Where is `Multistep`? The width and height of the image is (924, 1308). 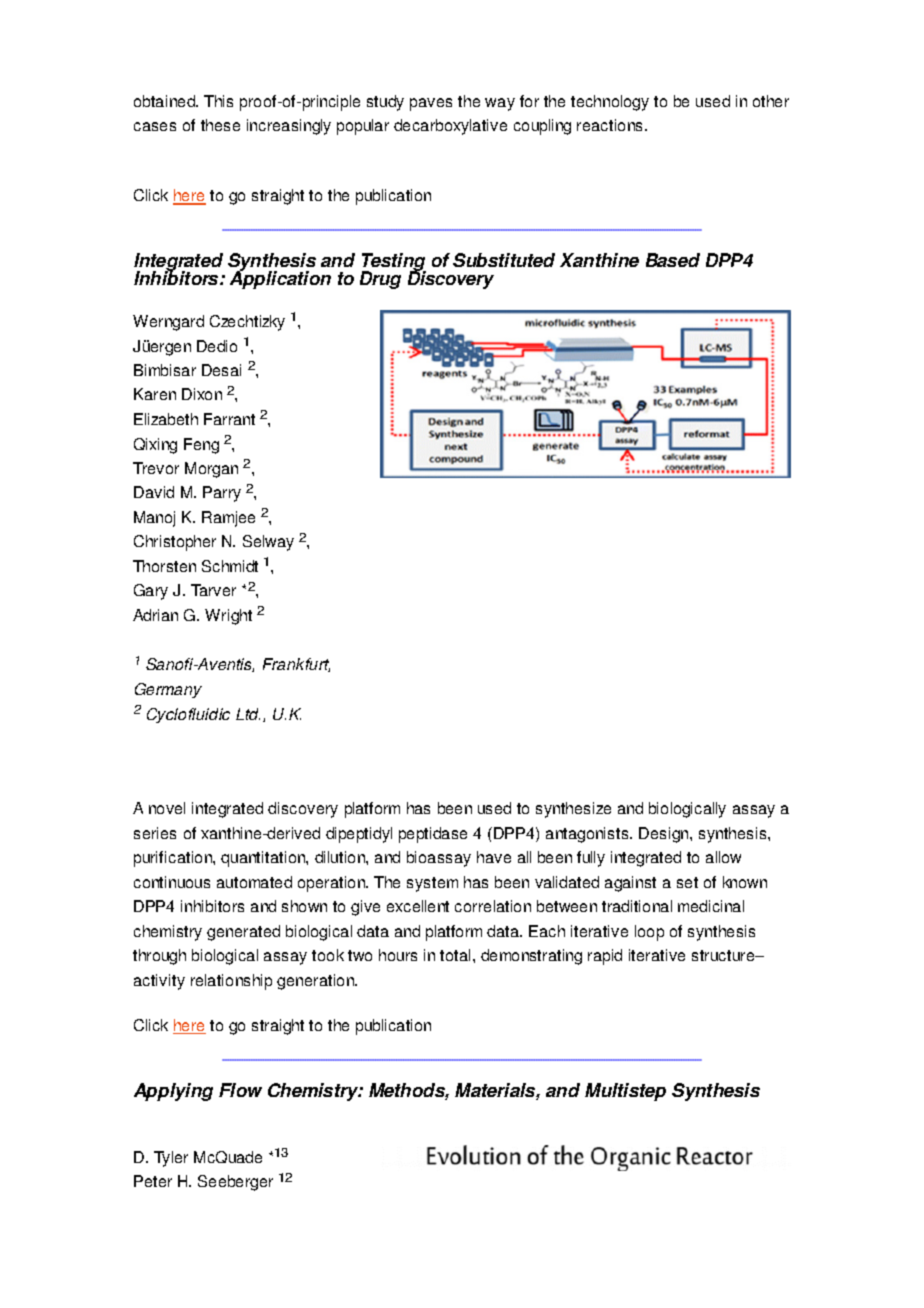 Multistep is located at coordinates (625, 1092).
